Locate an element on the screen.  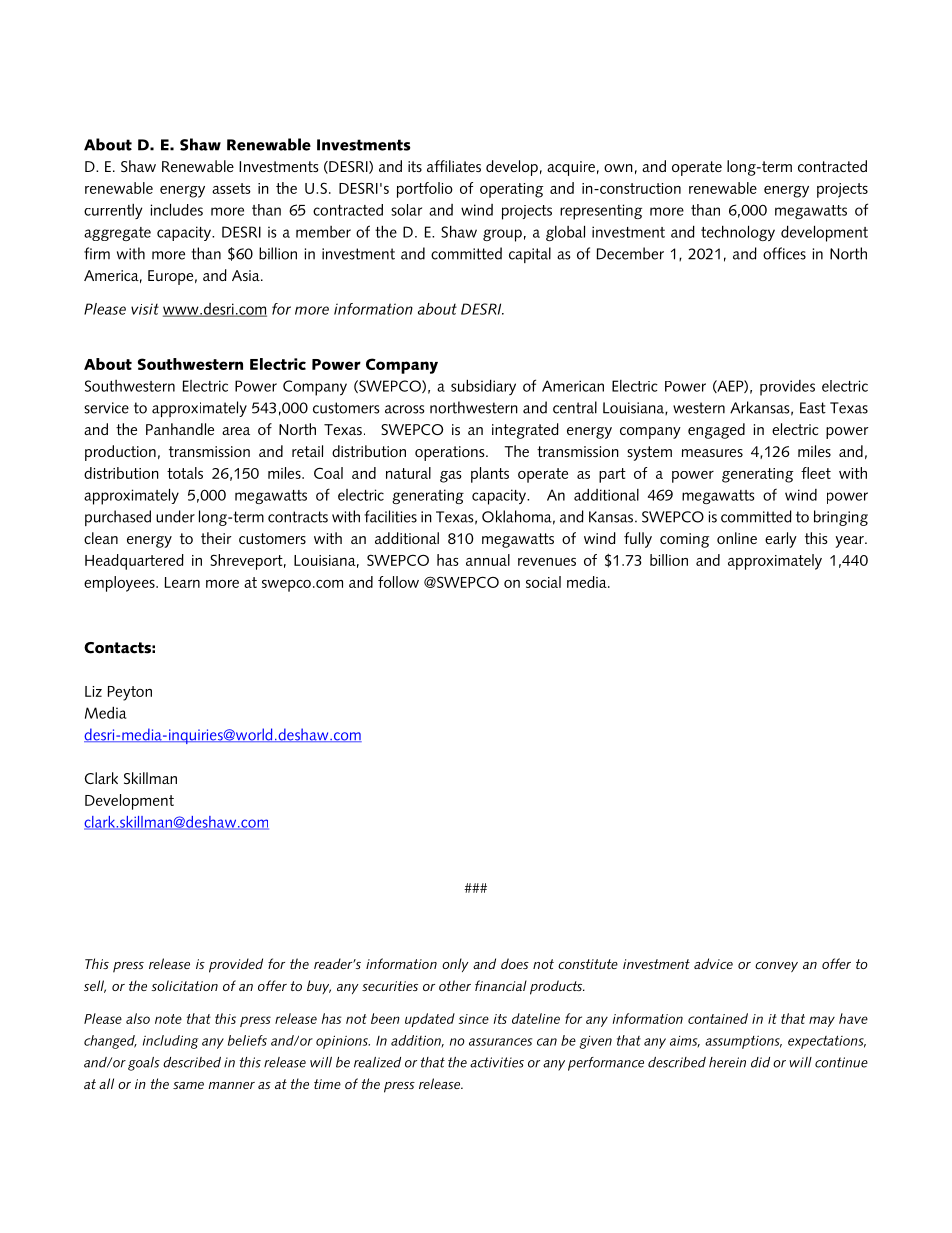
technology is located at coordinates (738, 233).
